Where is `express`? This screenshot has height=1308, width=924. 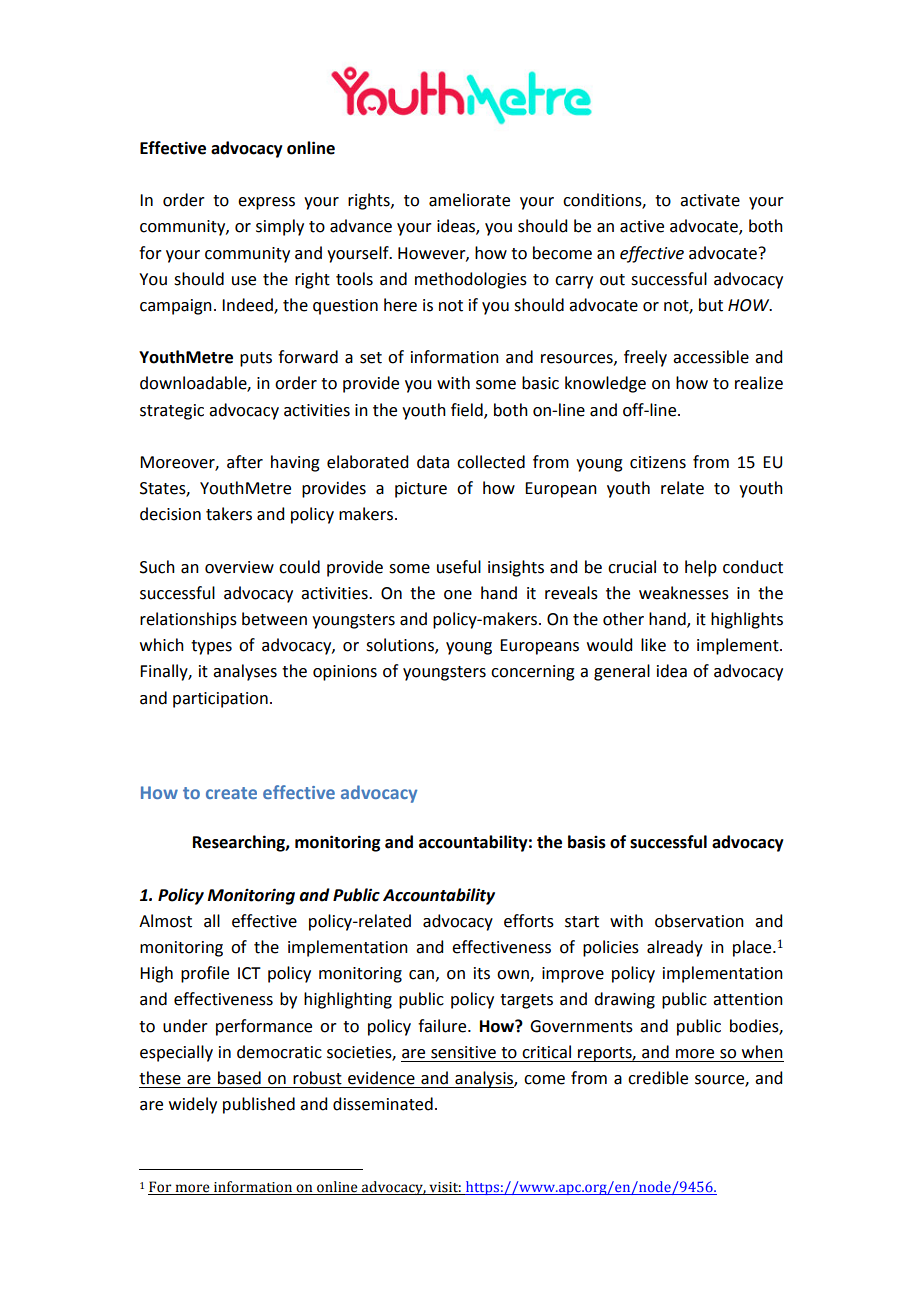
express is located at coordinates (266, 203).
